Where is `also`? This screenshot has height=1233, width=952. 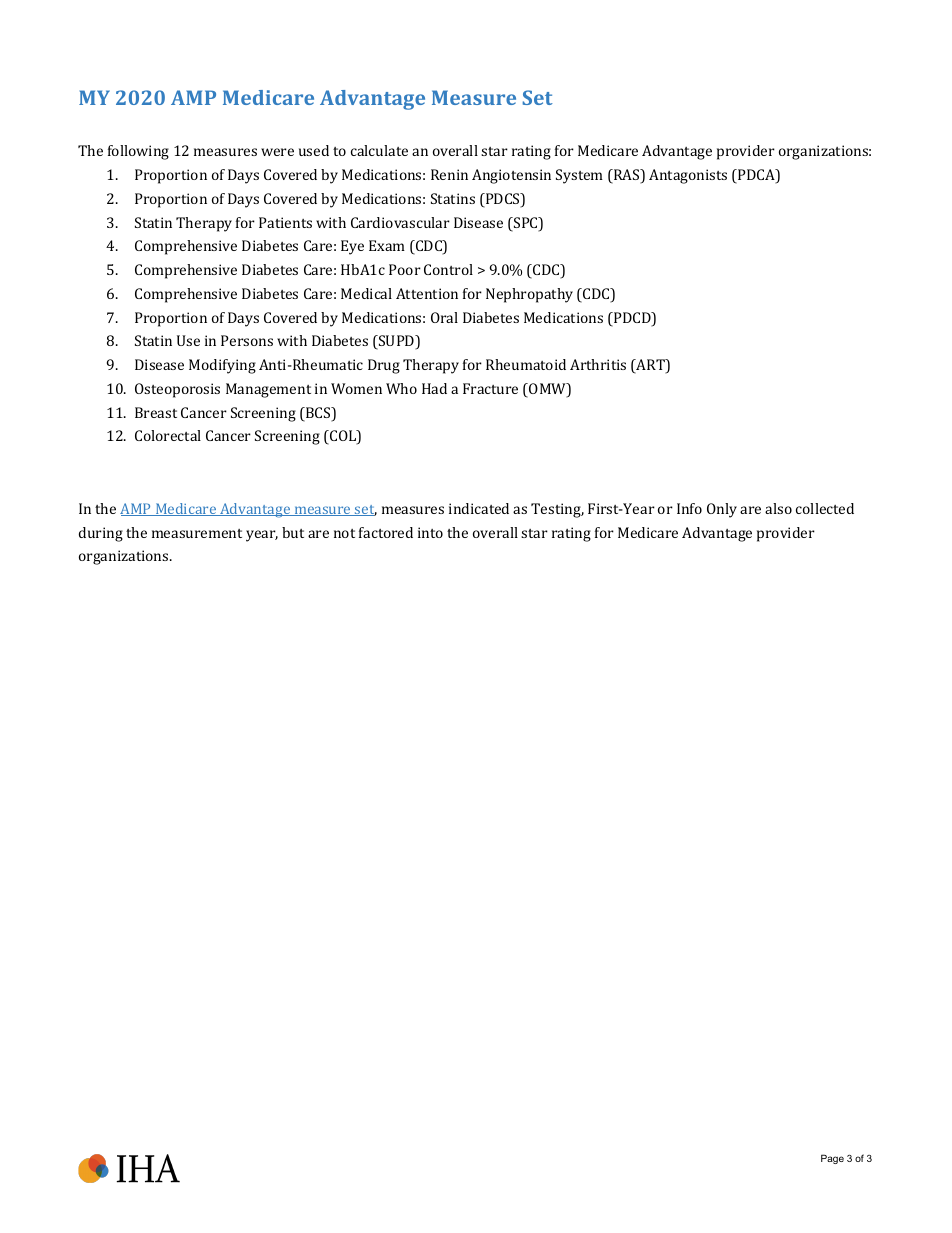
also is located at coordinates (778, 508).
